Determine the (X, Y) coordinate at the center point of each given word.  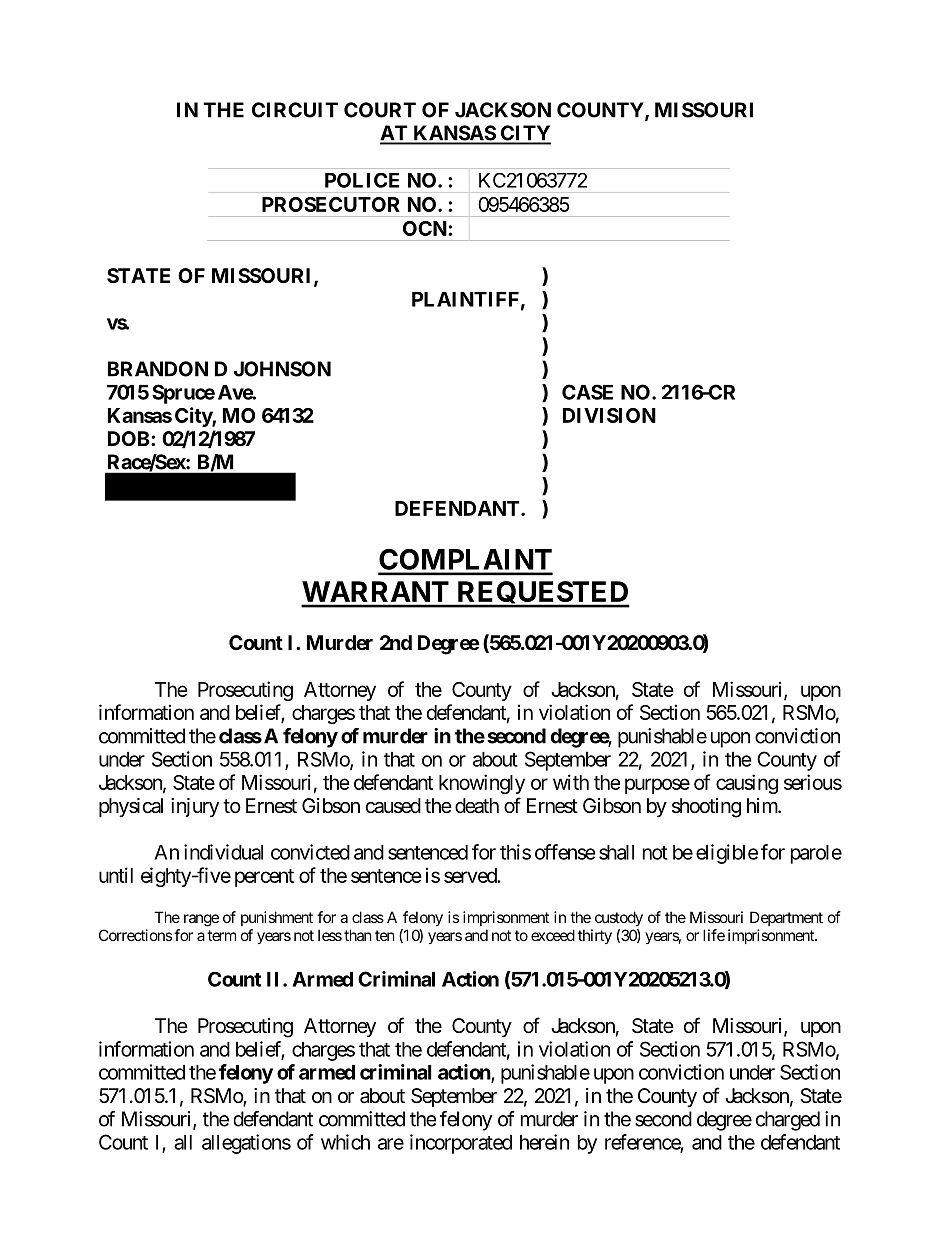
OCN (426, 228)
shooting (706, 808)
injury (195, 807)
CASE (587, 392)
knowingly (482, 784)
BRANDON (158, 369)
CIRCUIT (295, 110)
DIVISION (609, 415)
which (345, 1142)
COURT (380, 110)
